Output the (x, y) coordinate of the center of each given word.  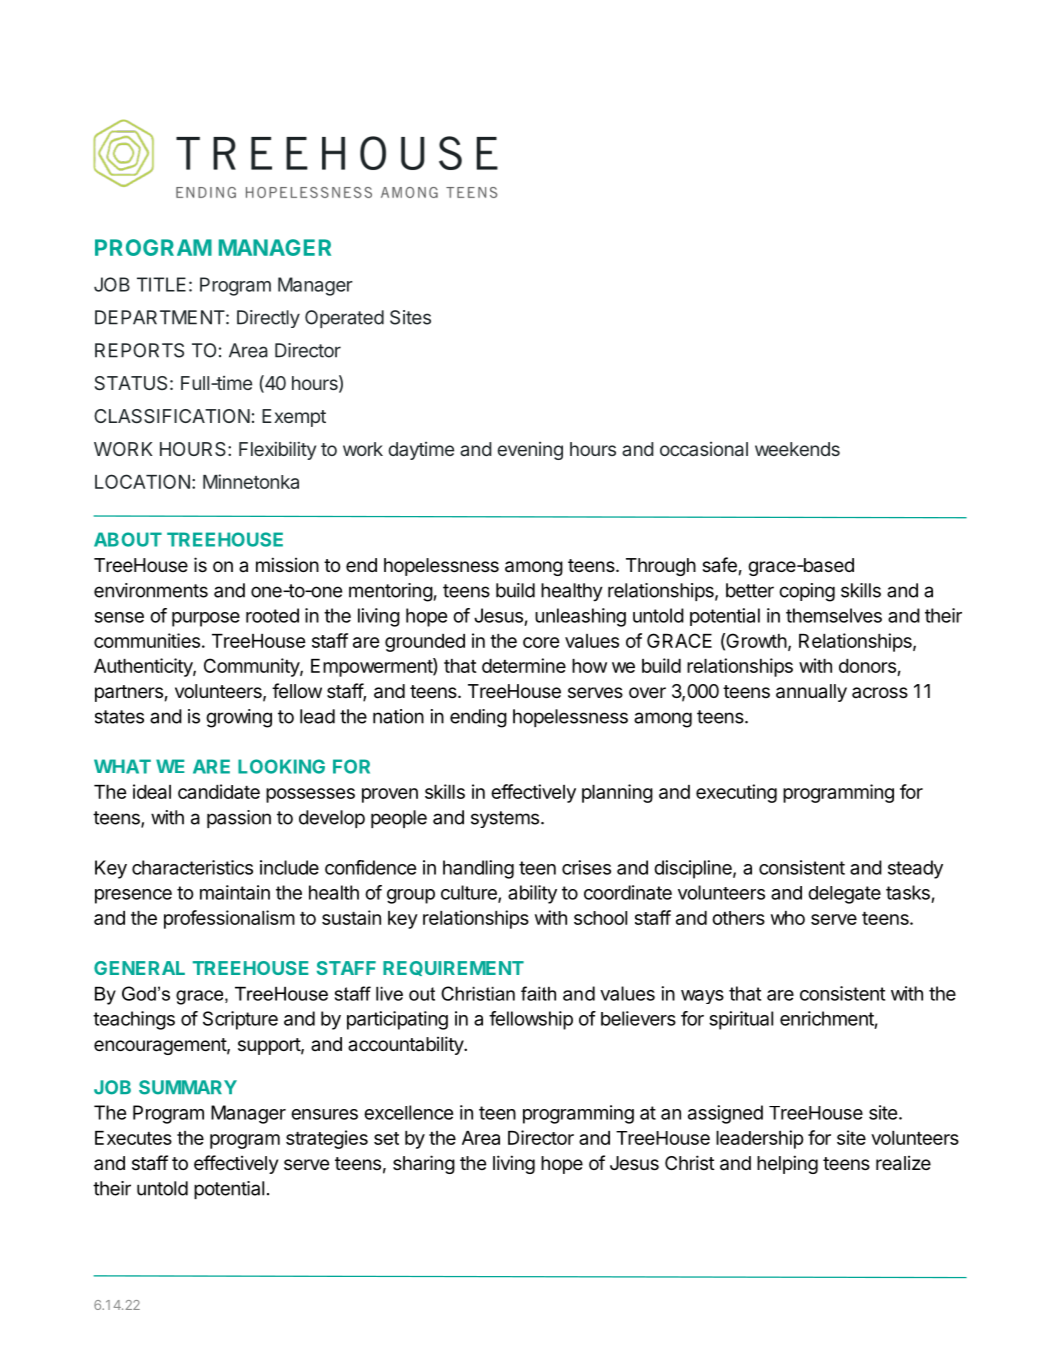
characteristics (192, 867)
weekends (797, 449)
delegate (844, 895)
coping (807, 592)
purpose (206, 619)
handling (478, 869)
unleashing (580, 617)
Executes (133, 1138)
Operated (344, 319)
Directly (268, 319)
